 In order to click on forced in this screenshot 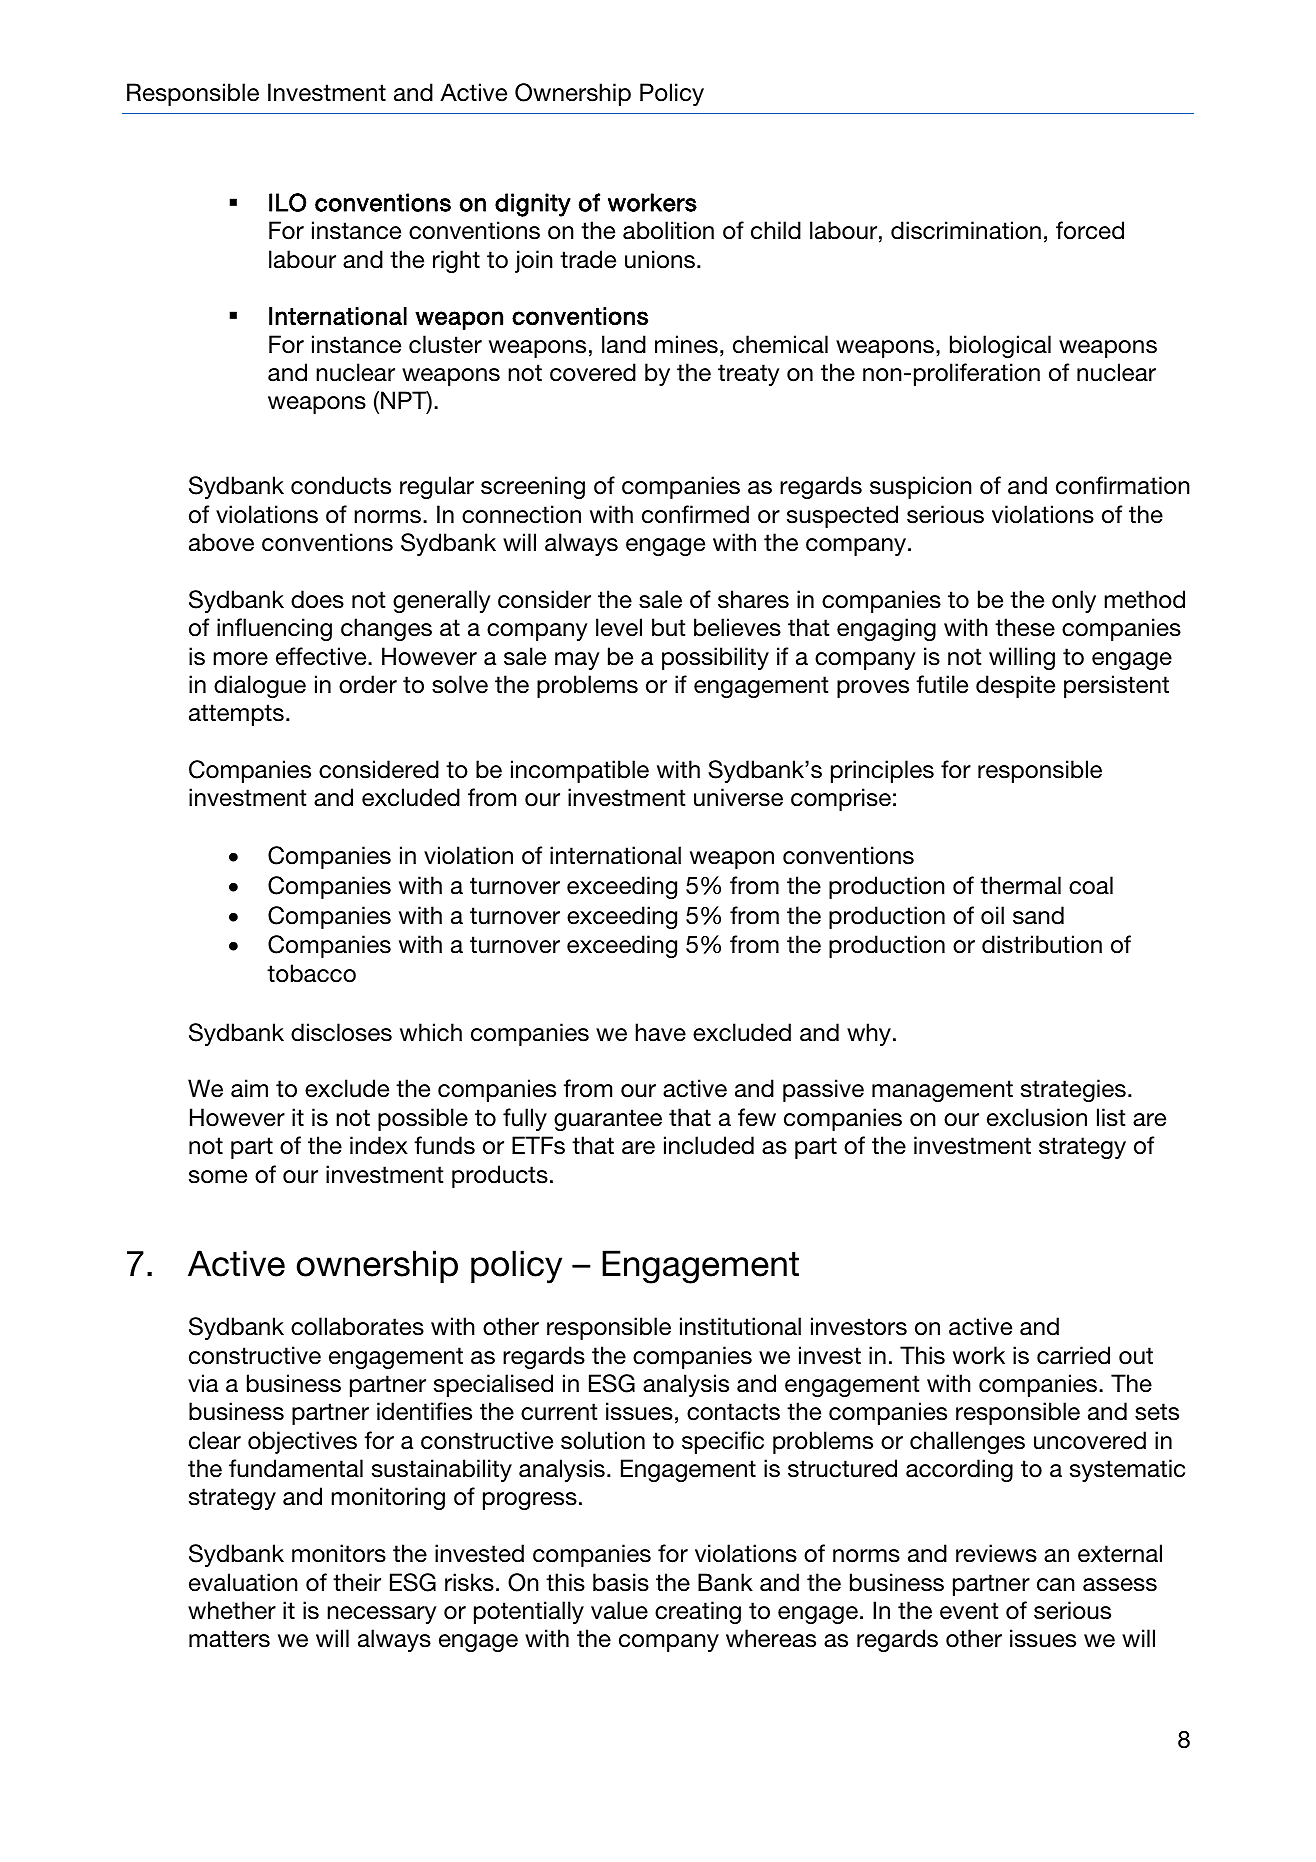, I will do `click(1090, 230)`.
